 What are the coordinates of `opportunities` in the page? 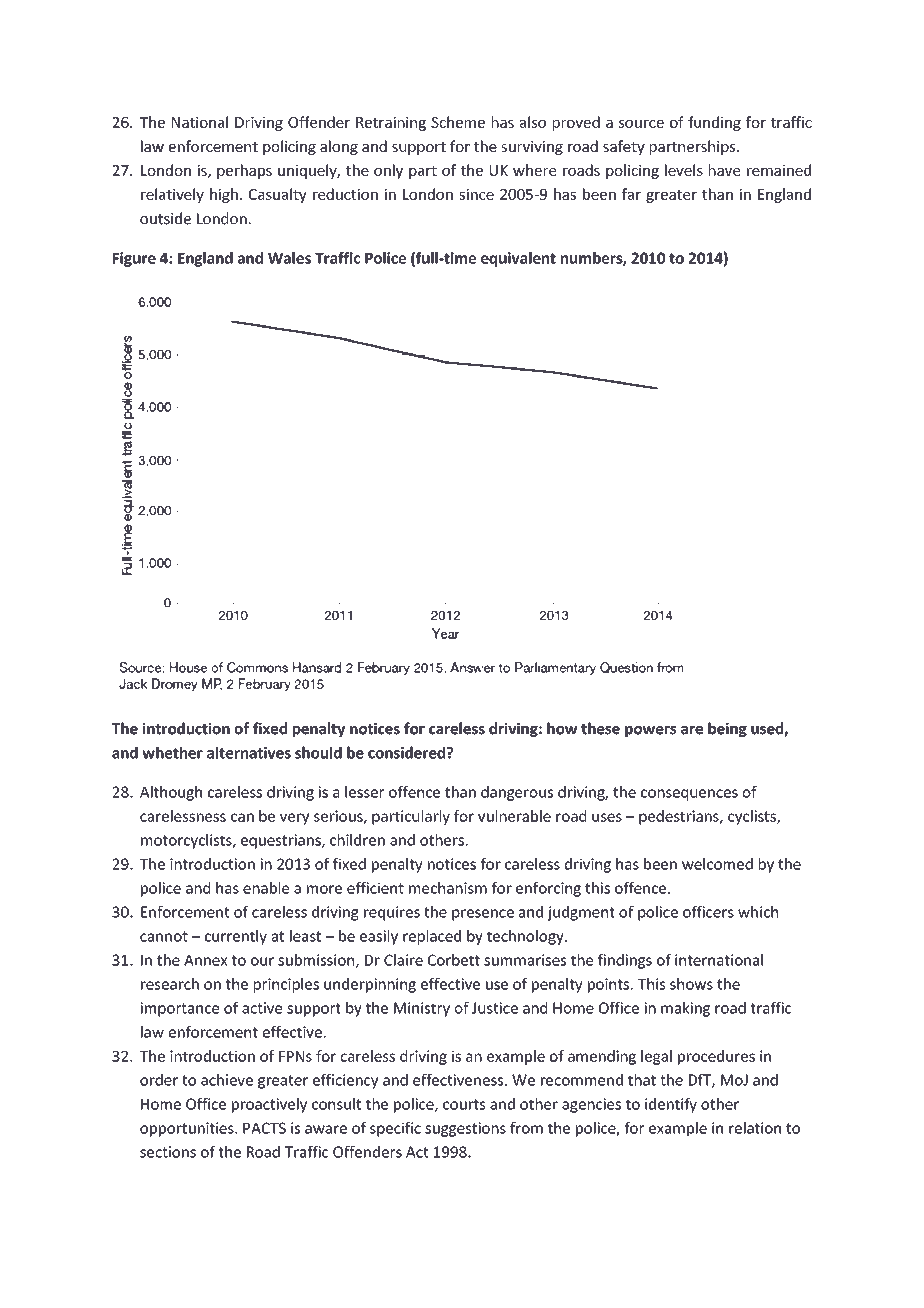 It's located at (188, 1129).
